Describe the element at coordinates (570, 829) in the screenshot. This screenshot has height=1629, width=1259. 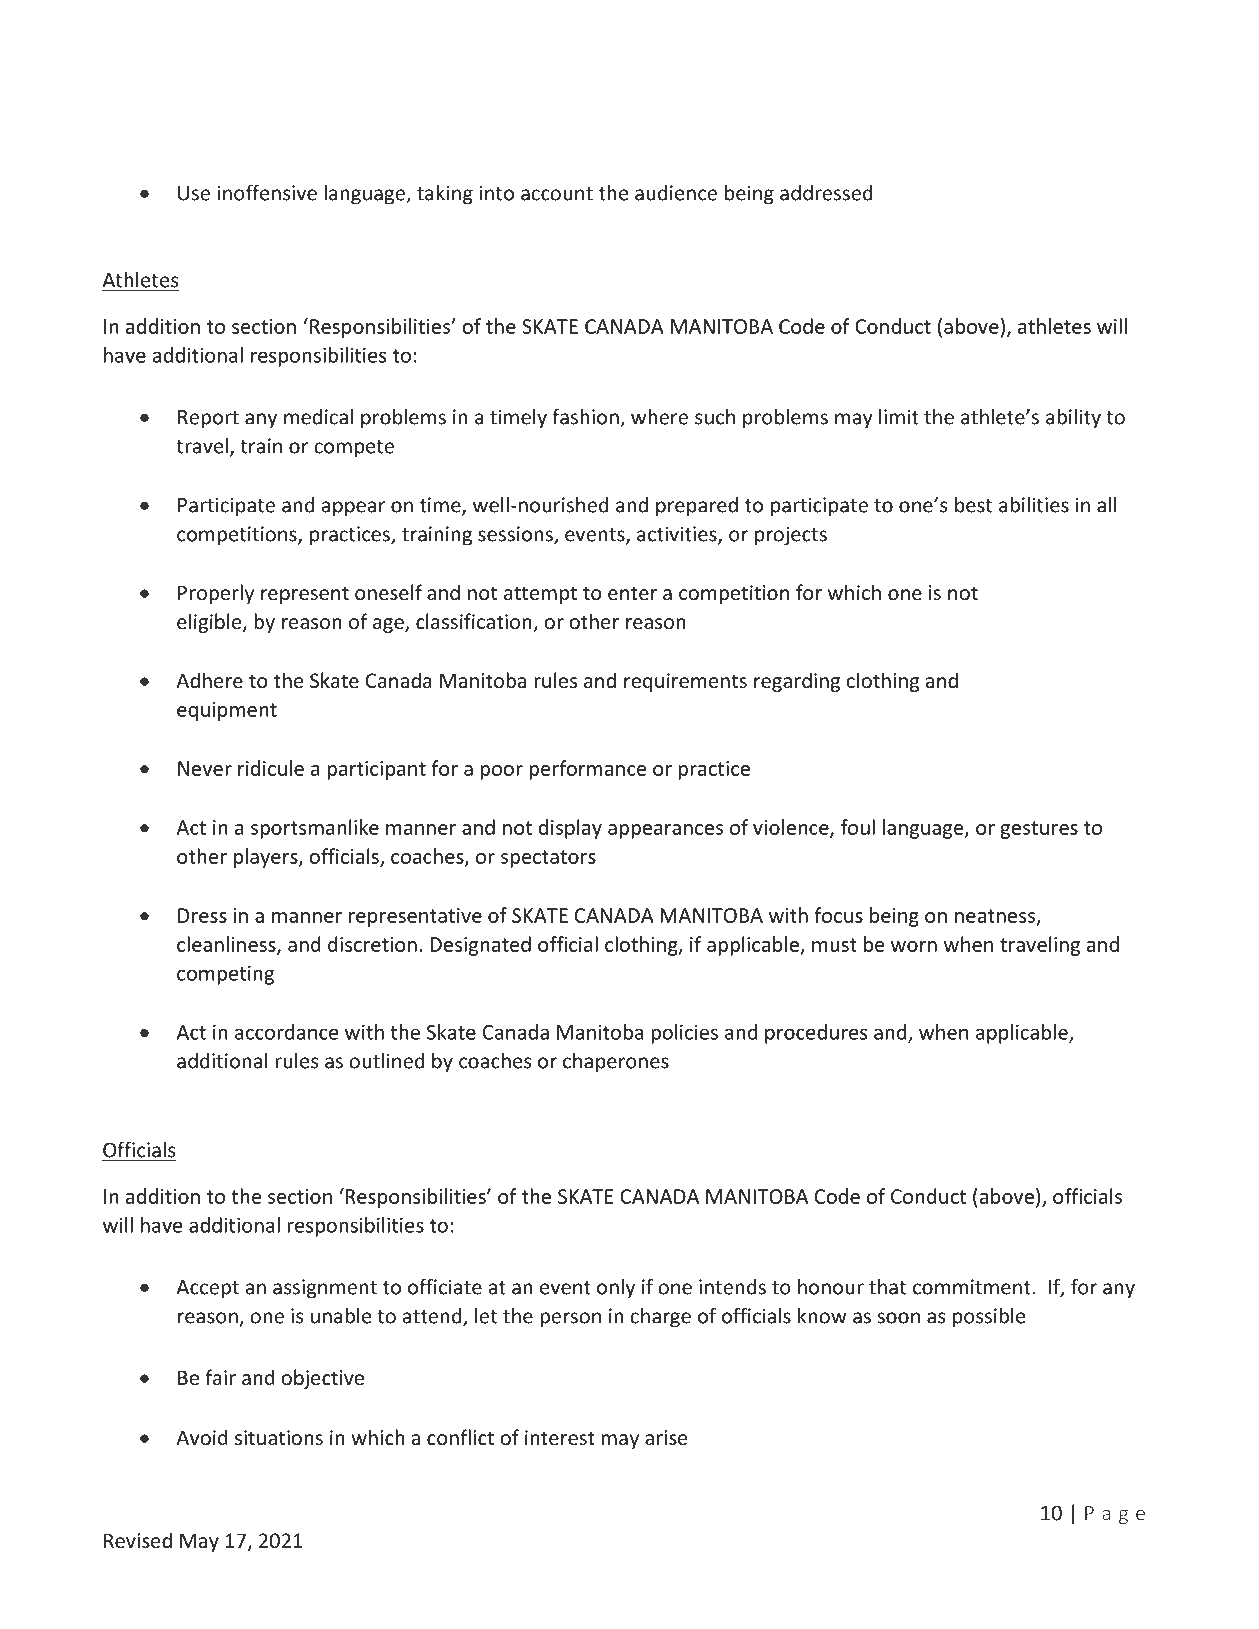
I see `display` at that location.
